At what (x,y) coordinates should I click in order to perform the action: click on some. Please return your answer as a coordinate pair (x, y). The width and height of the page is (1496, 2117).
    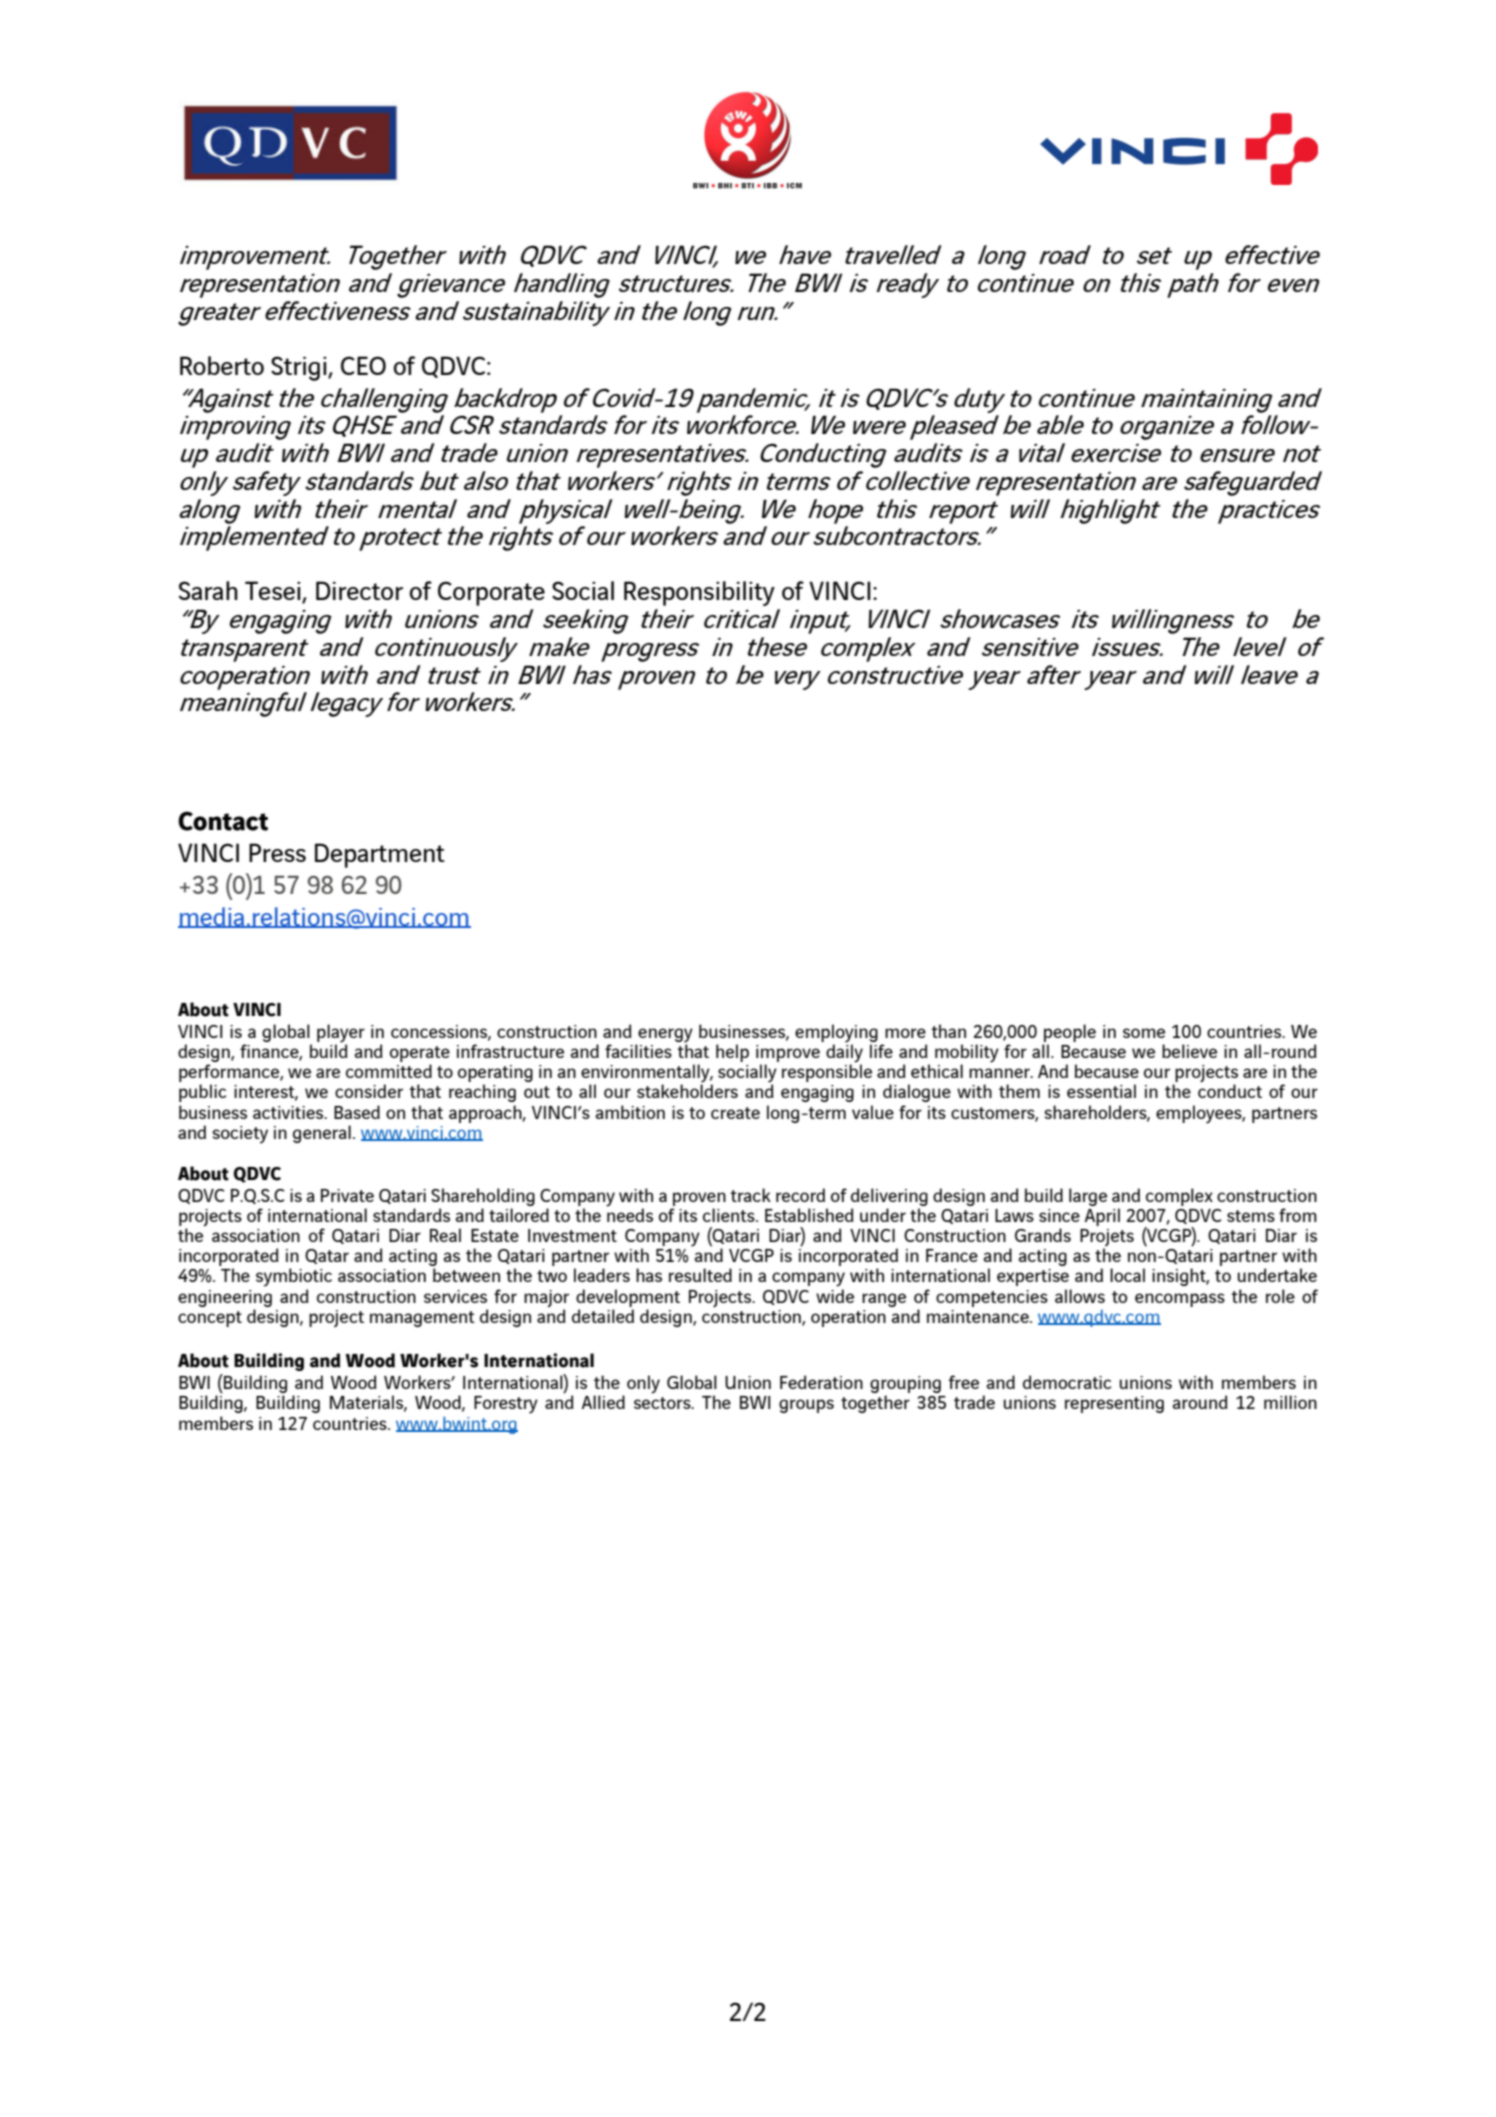
    Looking at the image, I should click on (1144, 1033).
